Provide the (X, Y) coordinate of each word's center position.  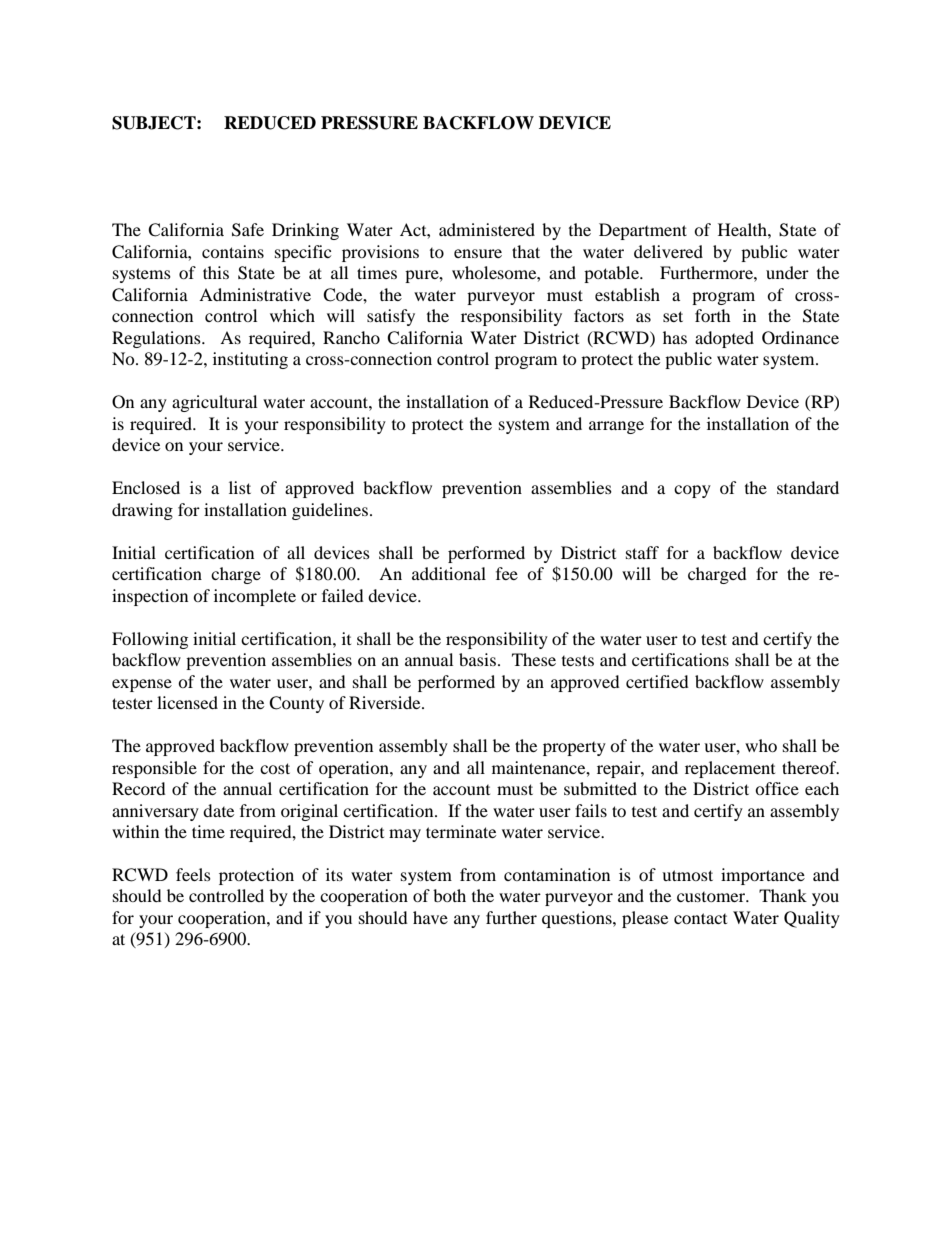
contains (233, 251)
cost (275, 768)
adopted (724, 339)
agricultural (214, 403)
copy (692, 491)
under (787, 272)
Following (150, 640)
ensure (478, 253)
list (240, 487)
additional (449, 573)
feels (193, 874)
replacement (730, 769)
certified (657, 681)
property (574, 749)
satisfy (391, 317)
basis (477, 659)
